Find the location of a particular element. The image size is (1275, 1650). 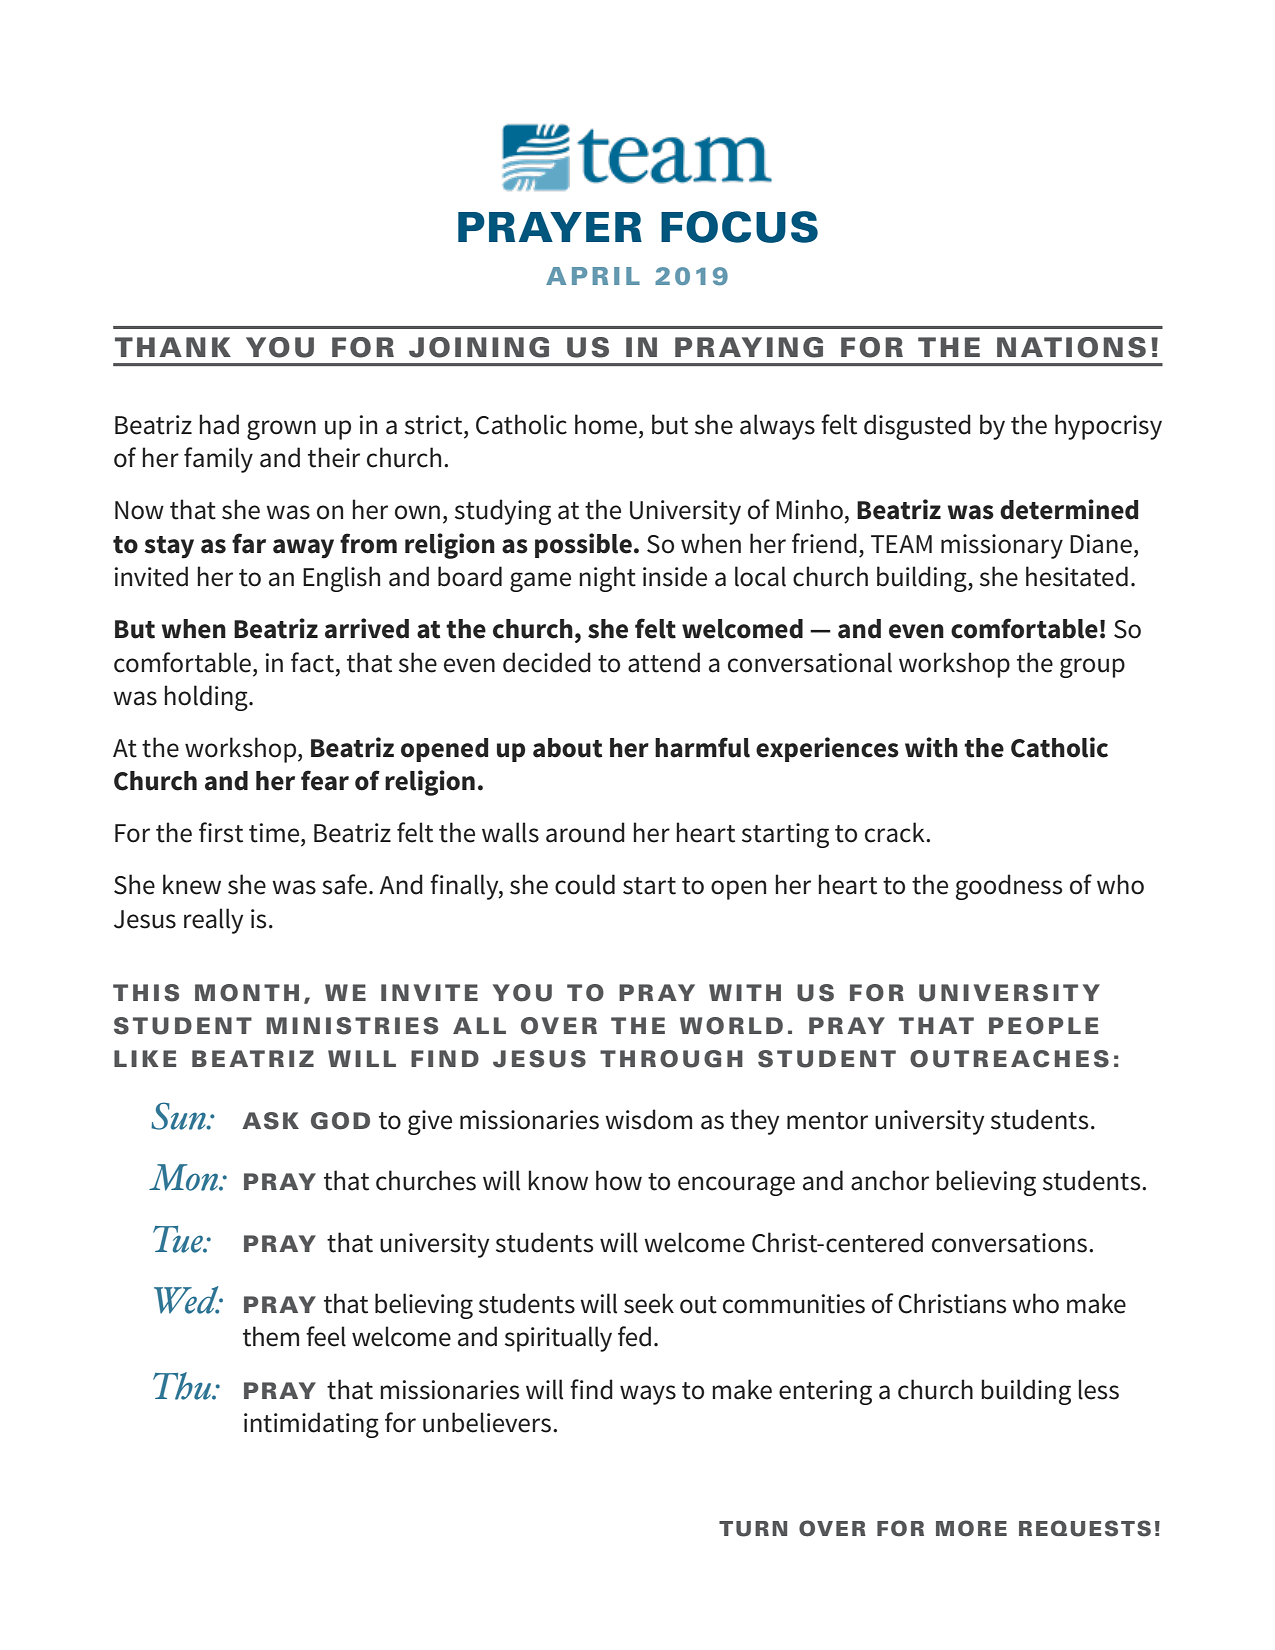

grown is located at coordinates (281, 430).
